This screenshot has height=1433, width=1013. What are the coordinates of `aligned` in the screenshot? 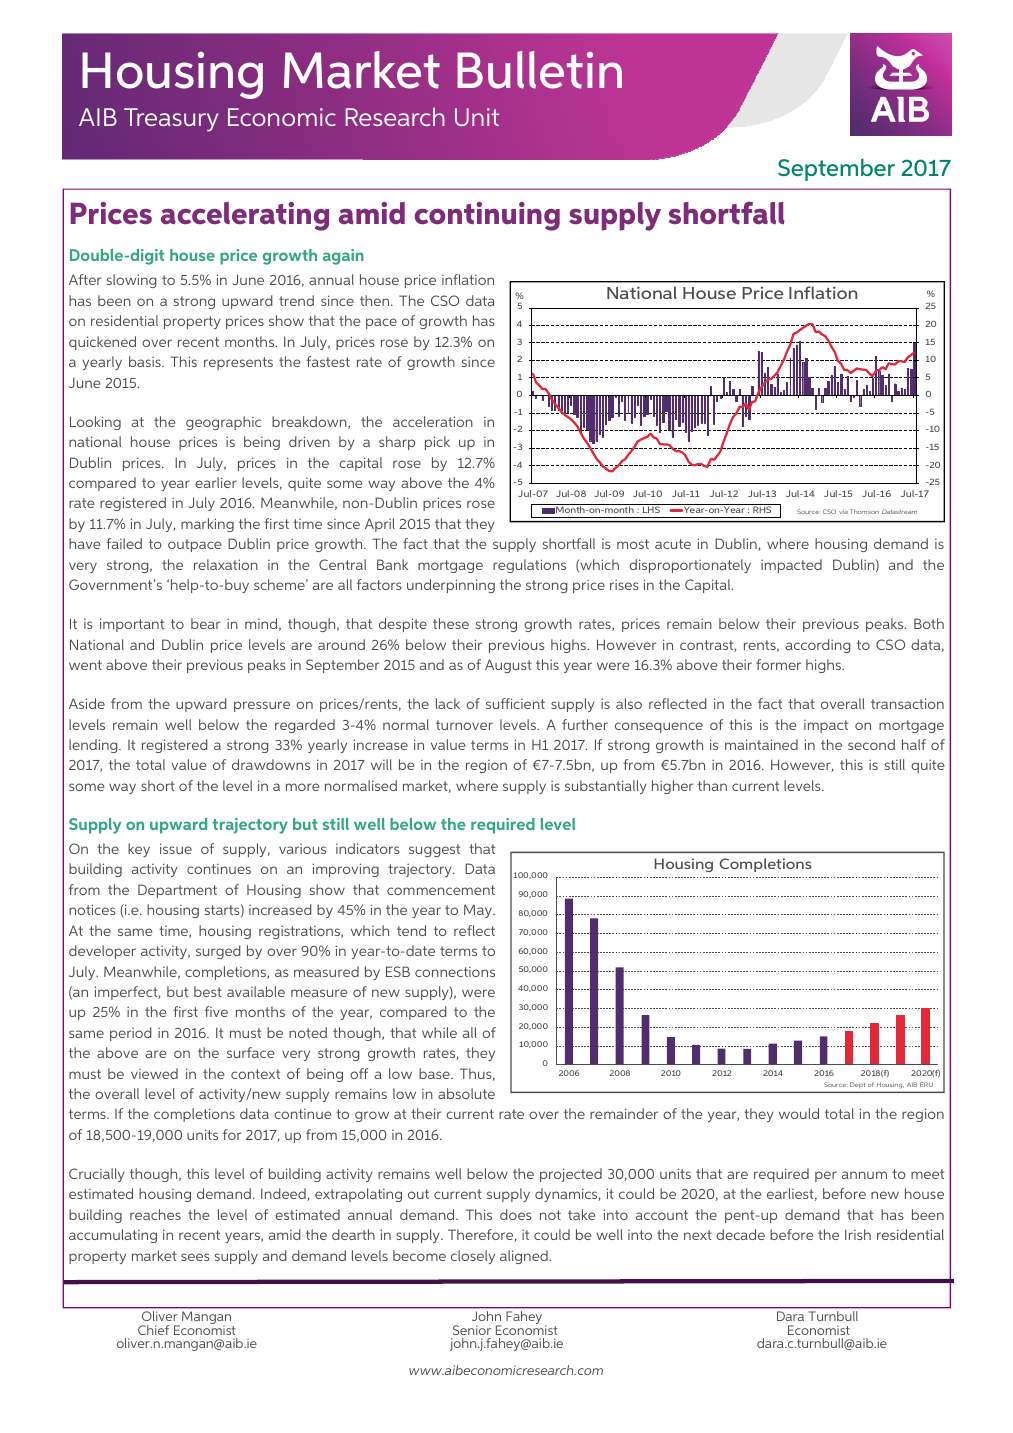 It's located at (524, 1257).
